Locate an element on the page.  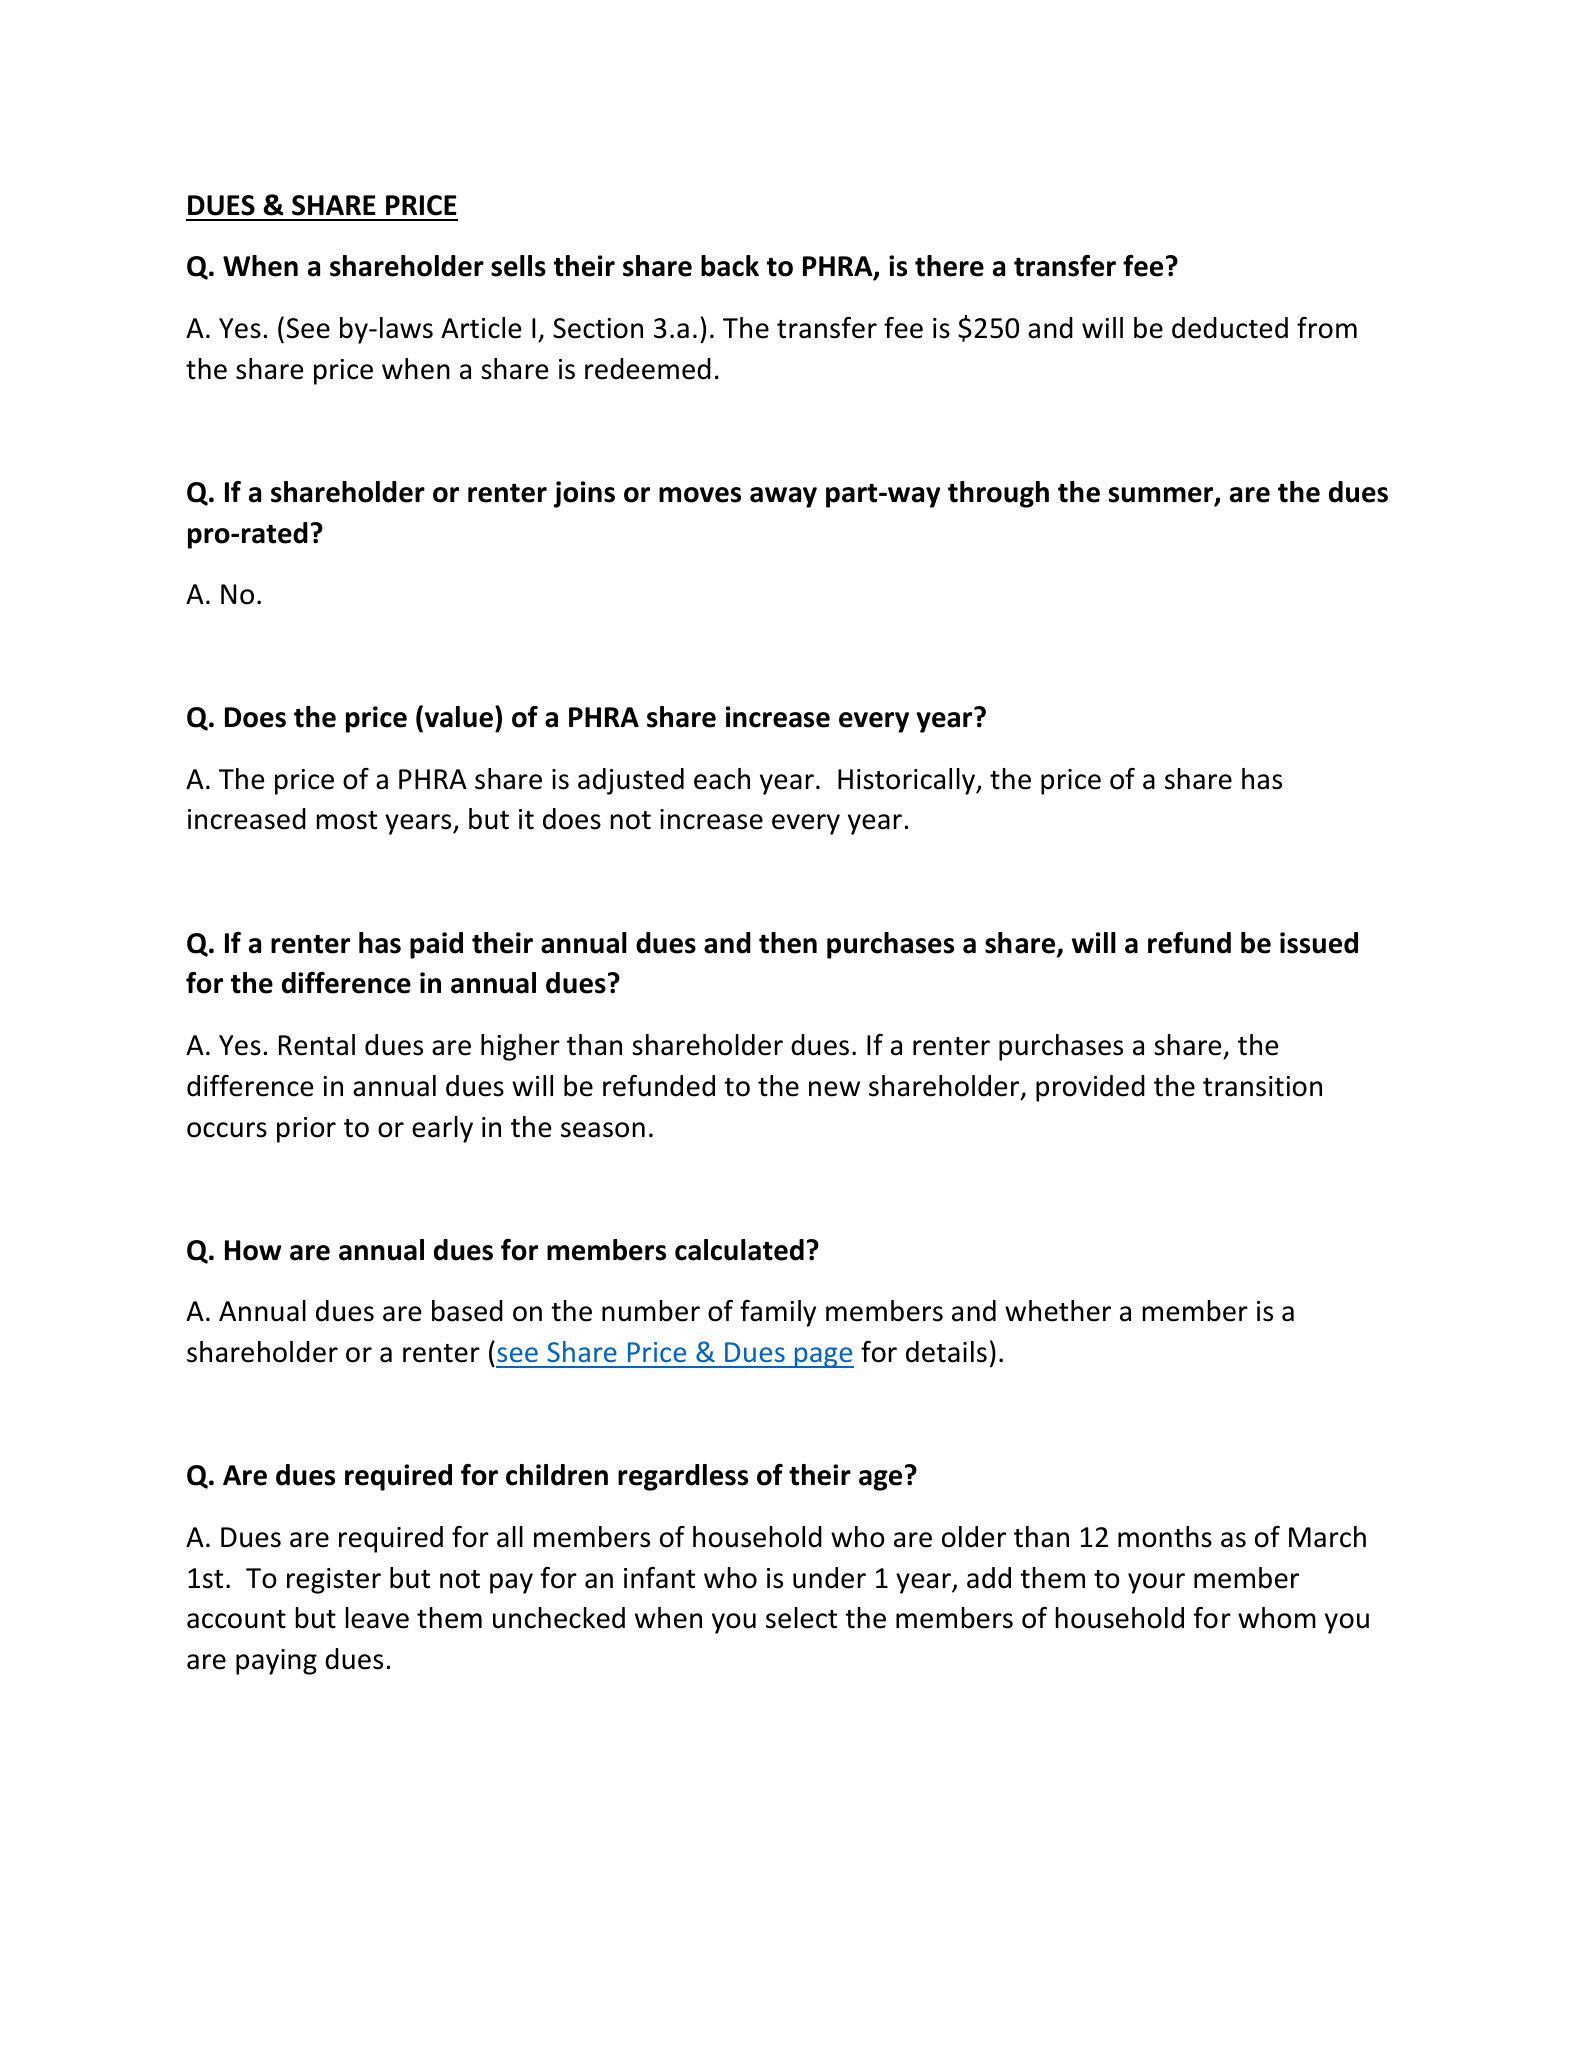
select is located at coordinates (801, 1618).
